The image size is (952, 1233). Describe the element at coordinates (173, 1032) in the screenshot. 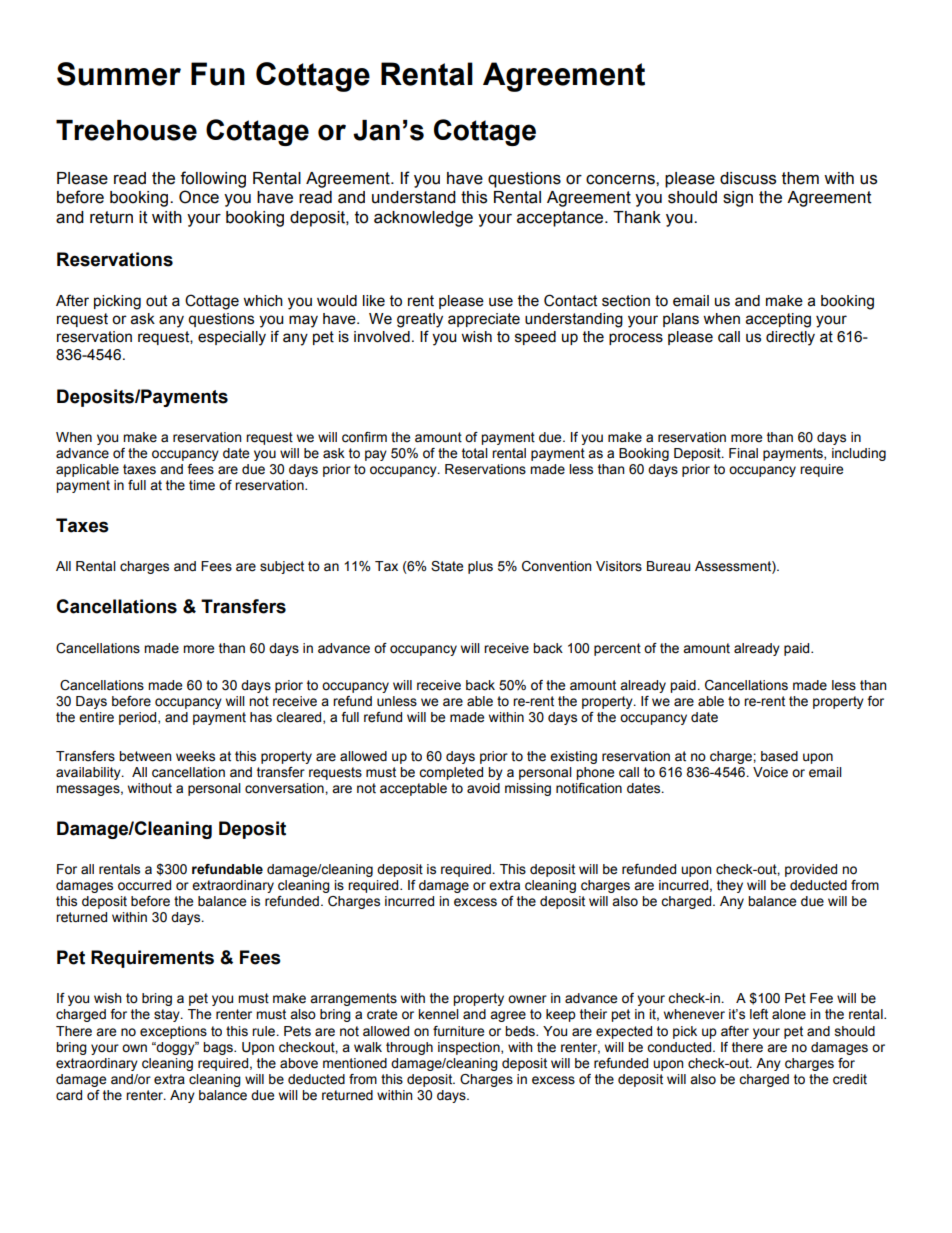

I see `exceptions` at that location.
